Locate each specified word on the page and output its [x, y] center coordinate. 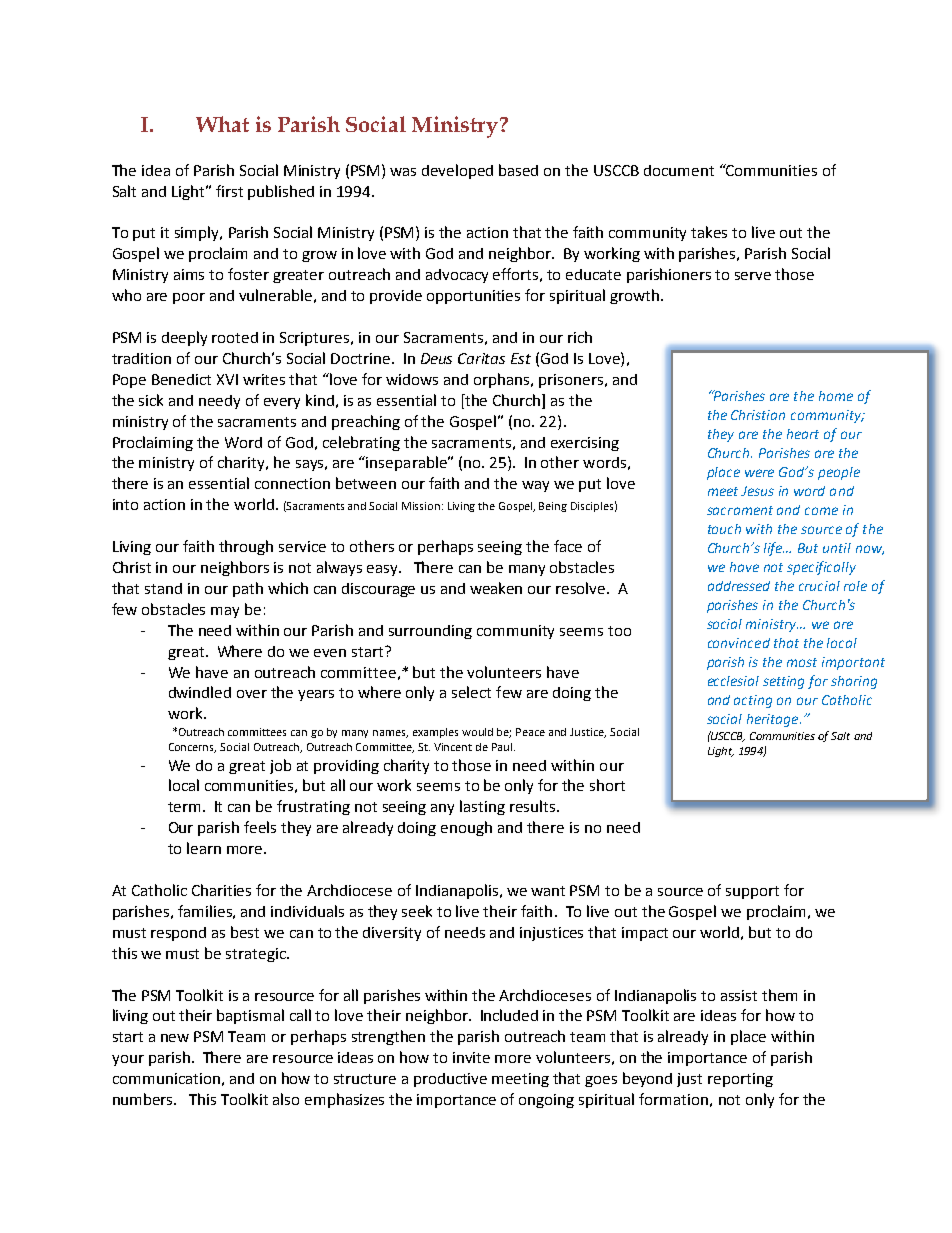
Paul [503, 747]
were [759, 473]
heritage [774, 720]
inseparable [407, 463]
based [518, 170]
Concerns [192, 748]
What [222, 124]
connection [292, 483]
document [679, 170]
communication [166, 1078]
